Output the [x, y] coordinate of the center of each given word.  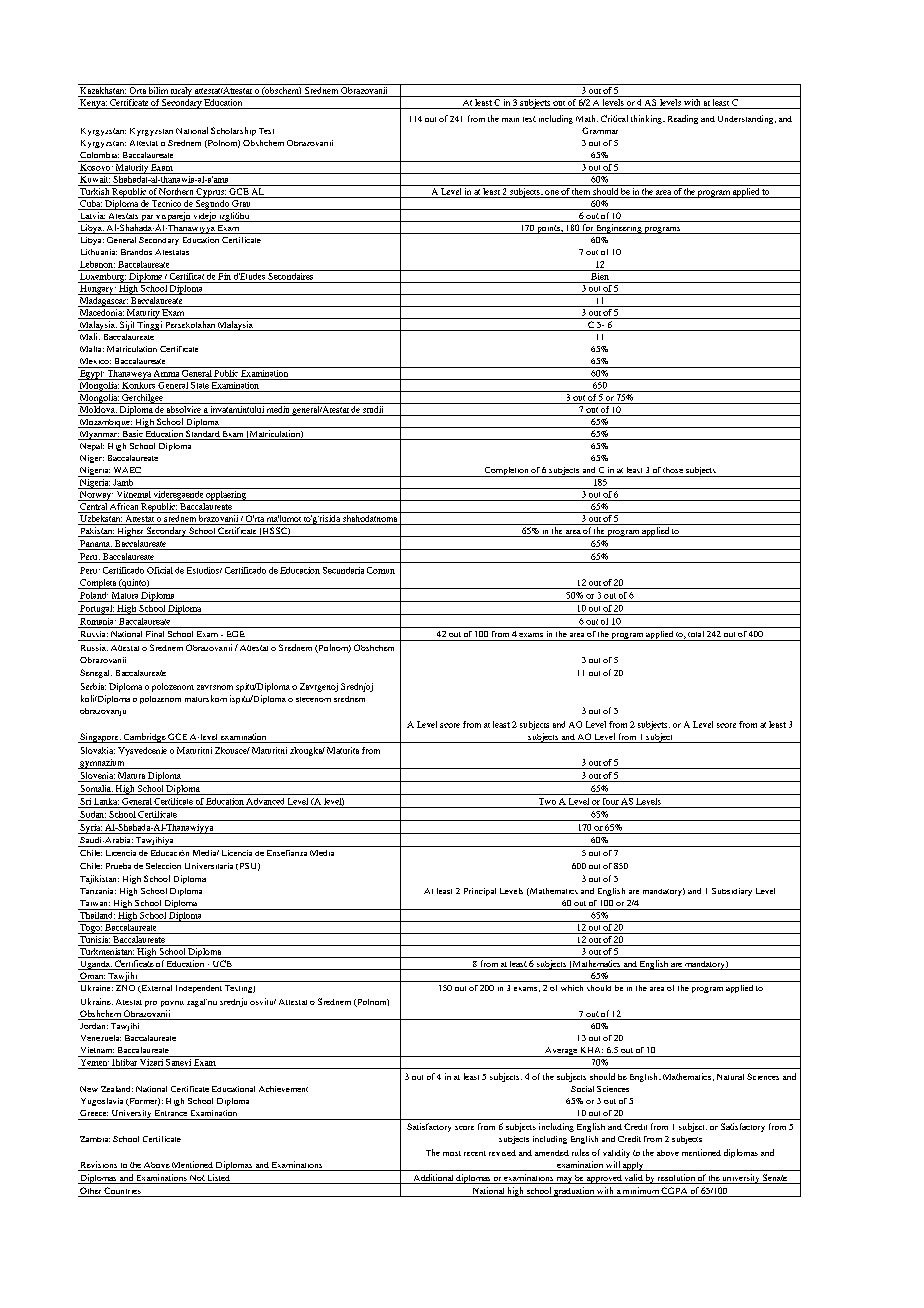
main [510, 120]
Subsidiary [732, 892]
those [673, 470]
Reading [683, 119]
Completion [506, 472]
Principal [480, 892]
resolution [676, 1179]
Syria [90, 829]
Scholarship [233, 131]
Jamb [123, 481]
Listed [219, 1179]
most [452, 1153]
